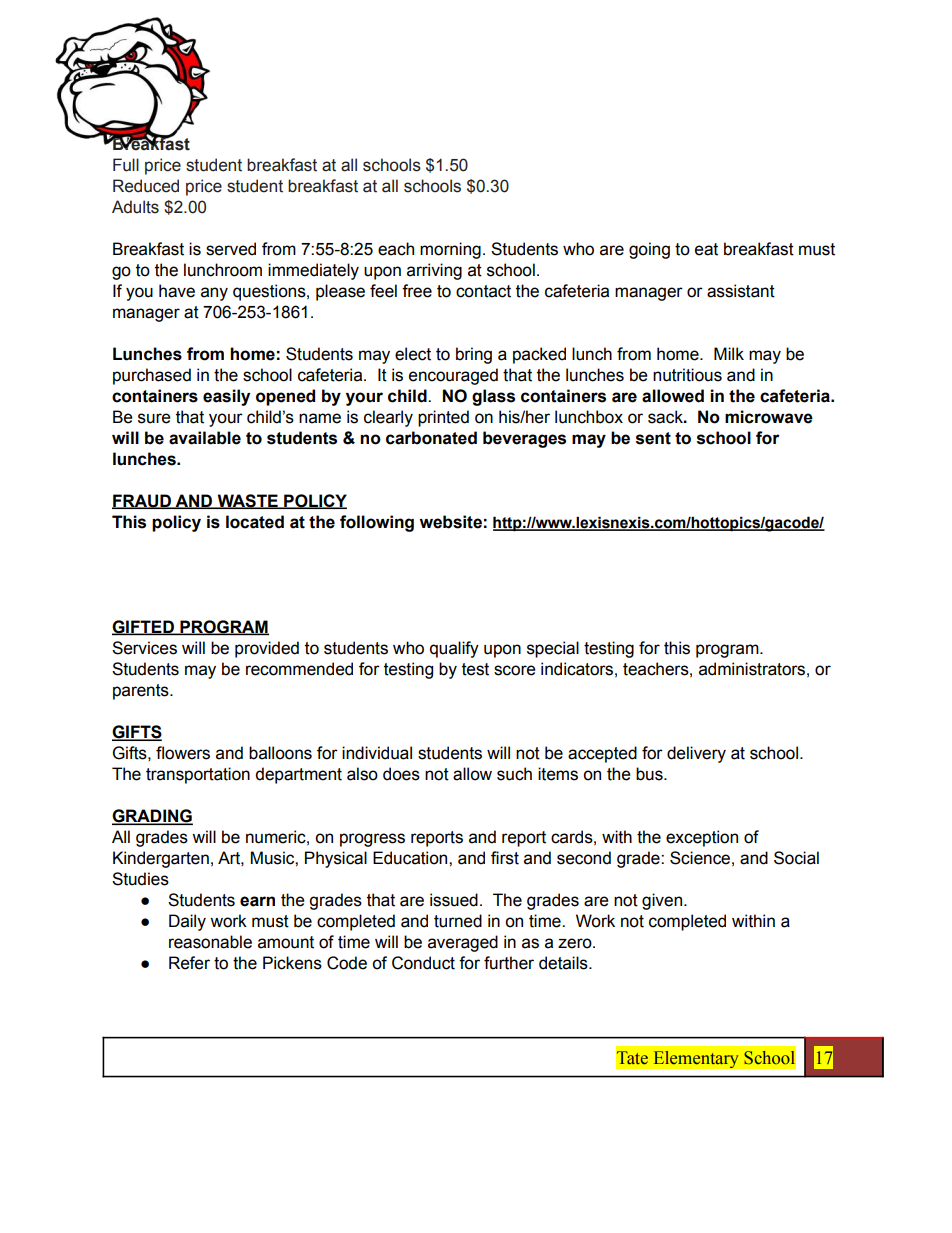 This image has height=1233, width=952. Describe the element at coordinates (423, 963) in the image. I see `Conduct` at that location.
